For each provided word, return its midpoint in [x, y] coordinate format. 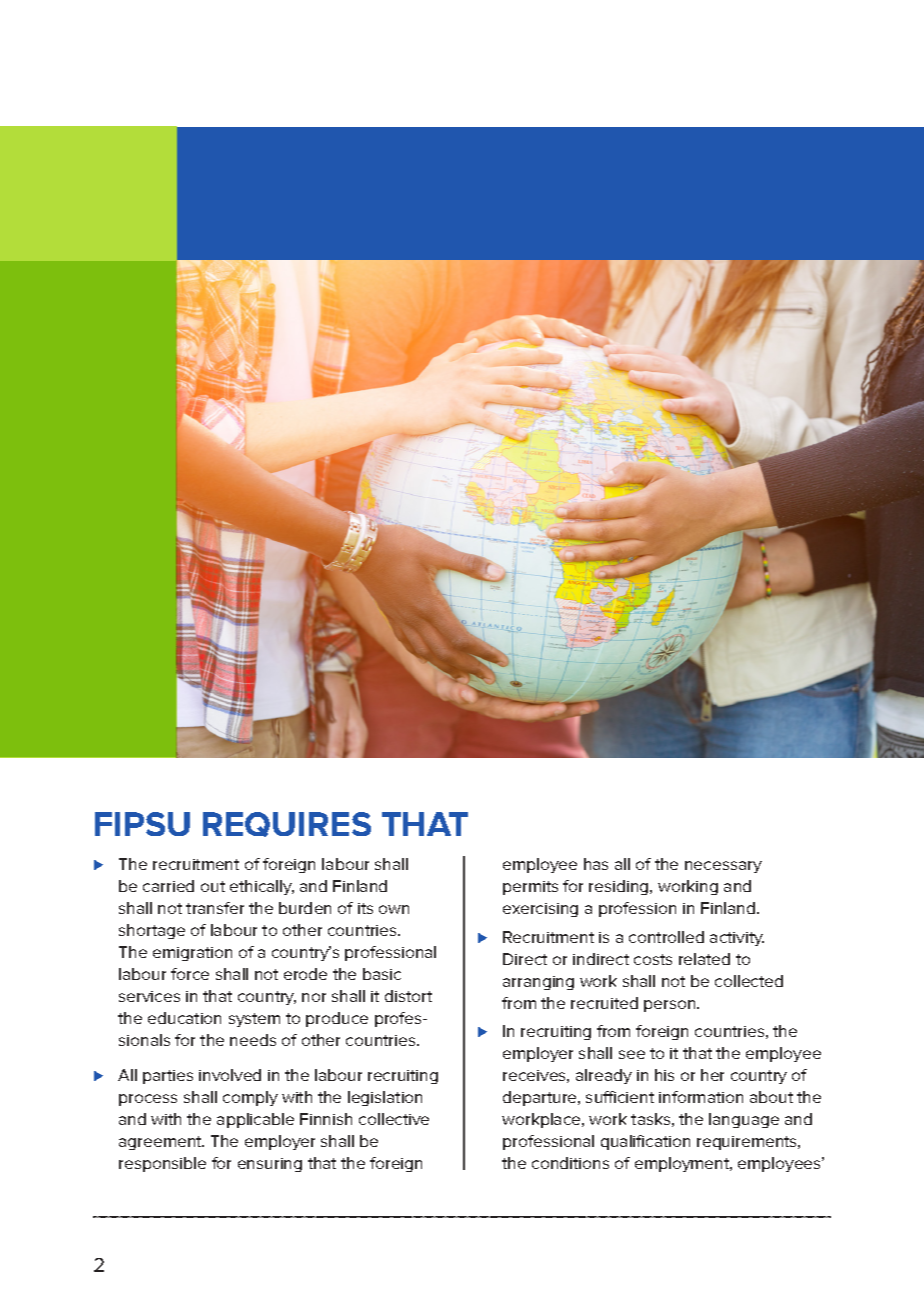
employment [683, 1164]
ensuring [270, 1165]
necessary [723, 867]
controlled [666, 937]
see [632, 1054]
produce [337, 1019]
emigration [192, 954]
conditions [570, 1163]
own [394, 909]
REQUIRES [287, 824]
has [596, 864]
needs [253, 1040]
